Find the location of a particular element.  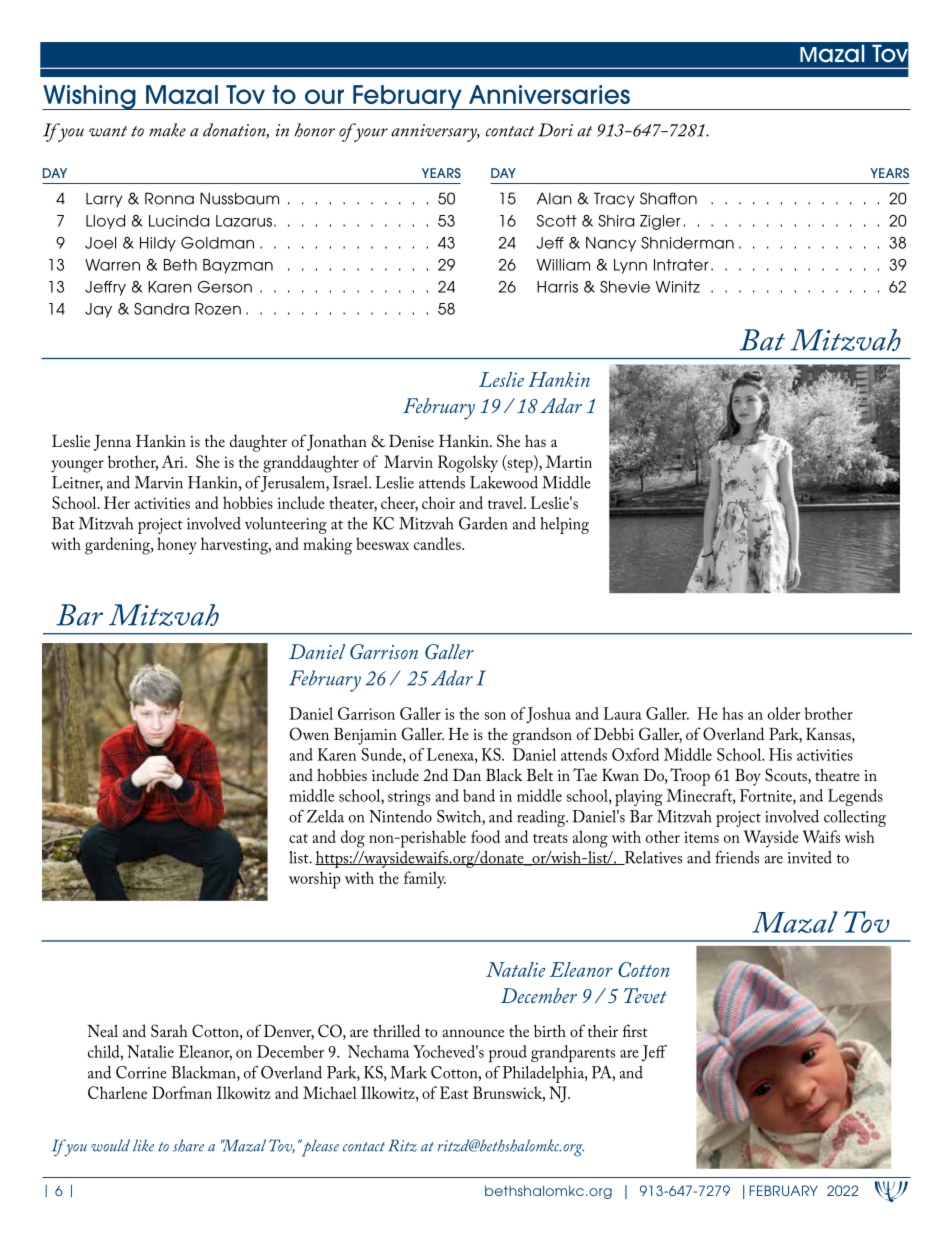

share is located at coordinates (188, 1145).
